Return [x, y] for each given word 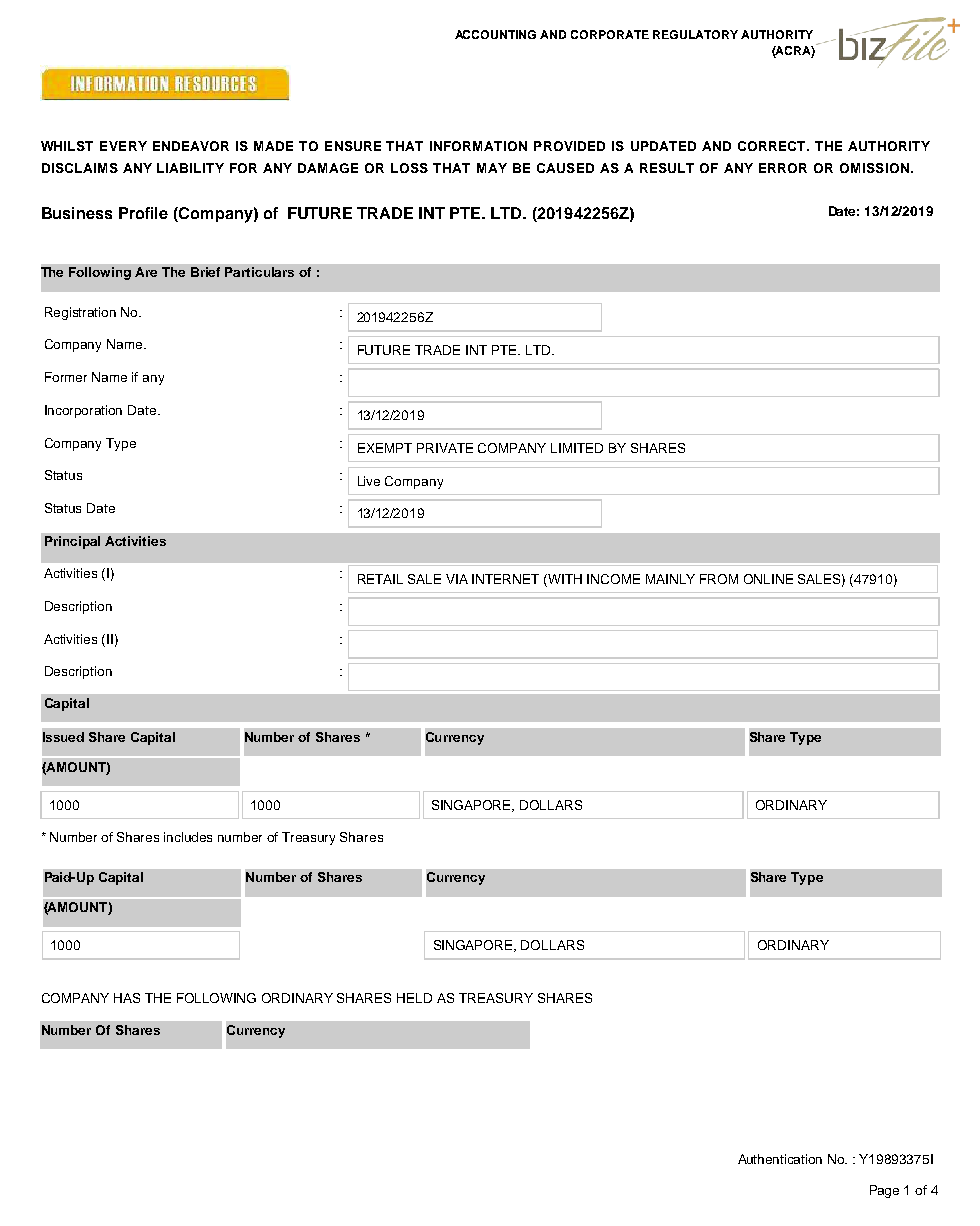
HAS [127, 998]
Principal [72, 542]
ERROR [783, 168]
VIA [457, 579]
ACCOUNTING [495, 34]
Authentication [780, 1159]
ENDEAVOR [191, 146]
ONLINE [768, 579]
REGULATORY [695, 34]
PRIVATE [445, 448]
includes [188, 837]
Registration [80, 313]
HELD [414, 998]
